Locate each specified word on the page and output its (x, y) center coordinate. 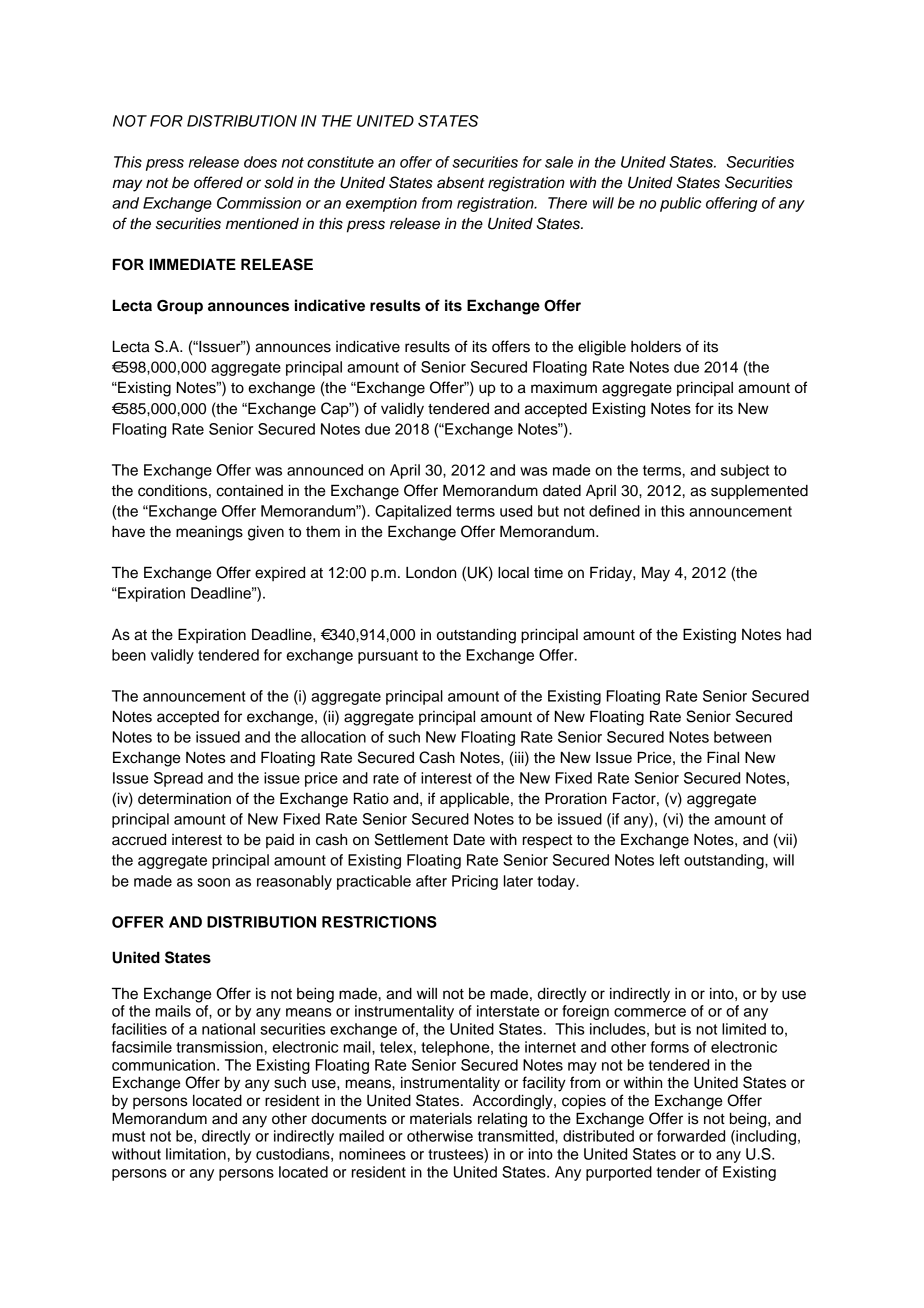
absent (461, 183)
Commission (259, 203)
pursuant (388, 657)
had (799, 635)
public (681, 204)
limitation (196, 1154)
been (129, 655)
